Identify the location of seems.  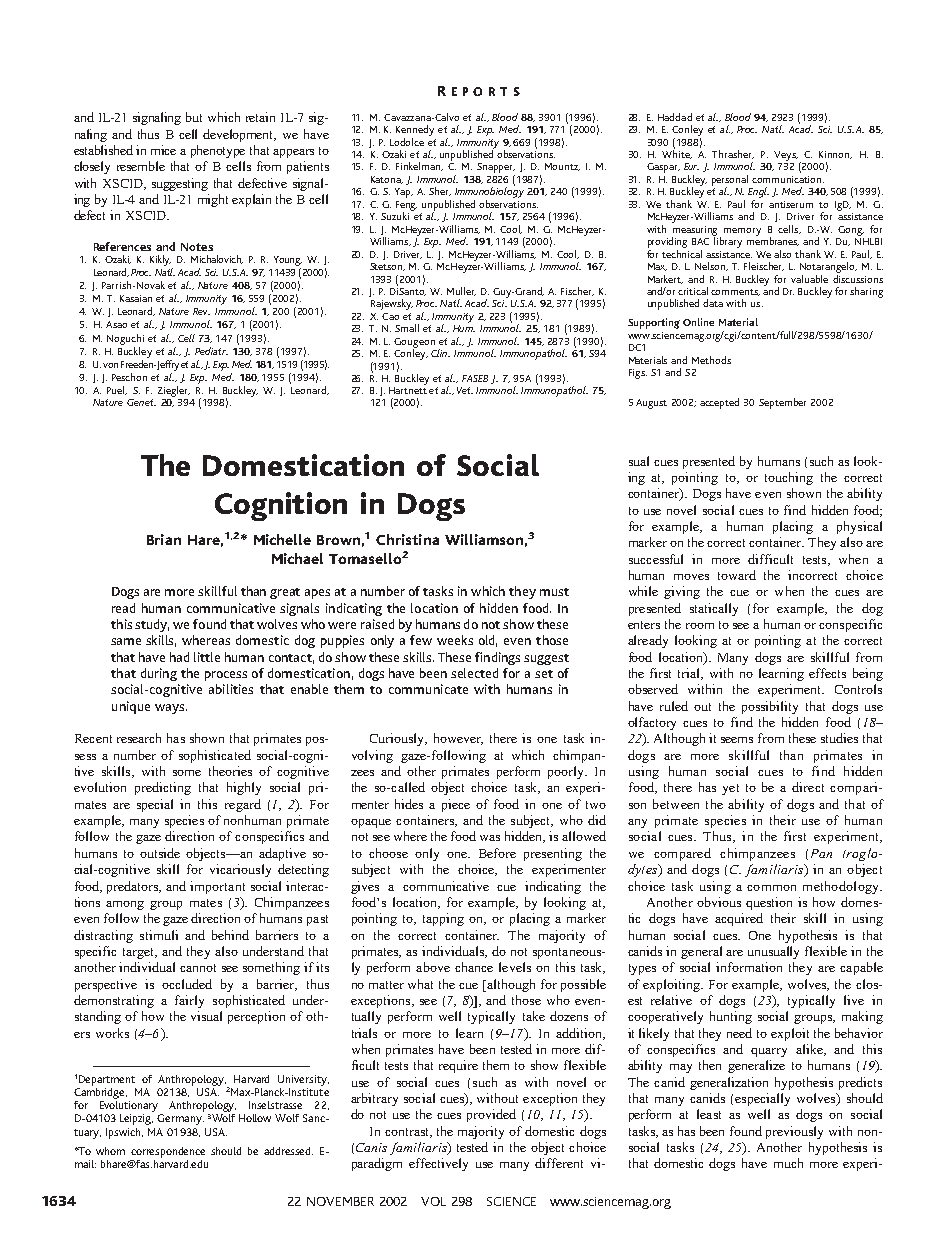
(737, 740).
